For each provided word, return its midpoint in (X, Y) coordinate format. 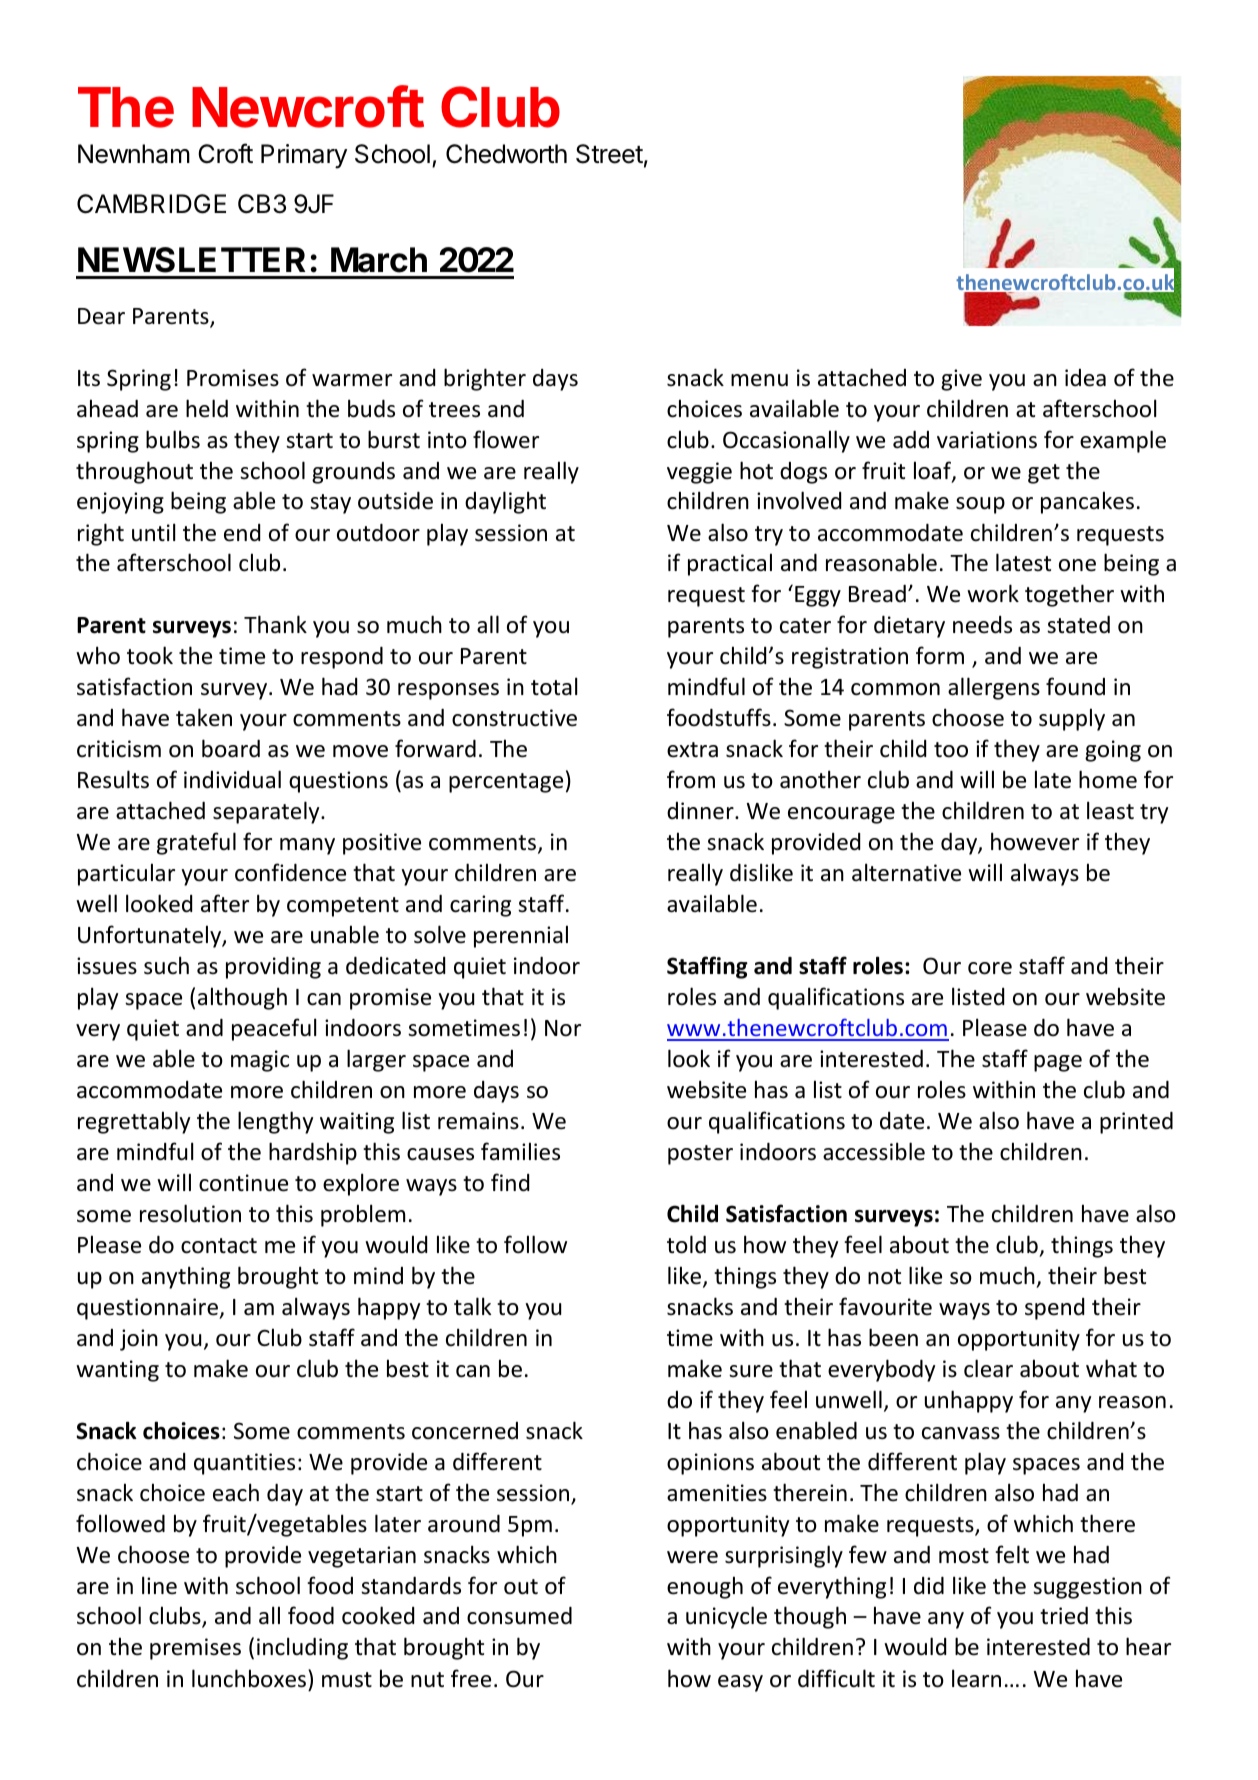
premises (195, 1649)
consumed (519, 1616)
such (166, 965)
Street (609, 154)
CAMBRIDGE (151, 204)
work (993, 593)
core (990, 968)
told (686, 1244)
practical (730, 564)
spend (1054, 1309)
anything (186, 1277)
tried (1064, 1616)
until (153, 532)
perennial (521, 936)
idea (1085, 378)
